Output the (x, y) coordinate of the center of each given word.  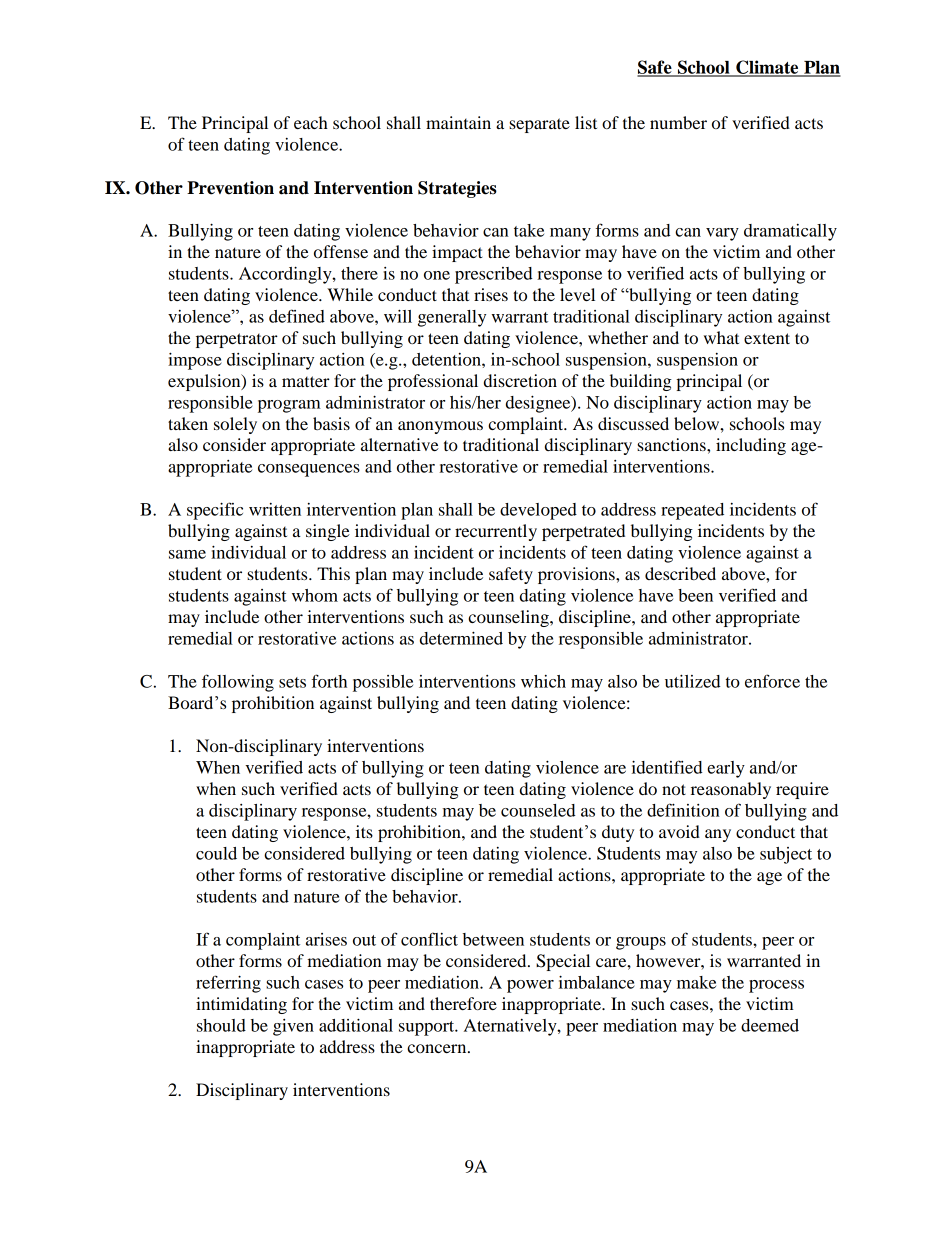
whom (315, 595)
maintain (458, 122)
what (721, 337)
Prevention (230, 188)
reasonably (731, 790)
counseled (538, 810)
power (530, 986)
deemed (770, 1025)
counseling (509, 618)
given (293, 1027)
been (695, 595)
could (216, 853)
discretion (520, 380)
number (678, 122)
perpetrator (237, 340)
